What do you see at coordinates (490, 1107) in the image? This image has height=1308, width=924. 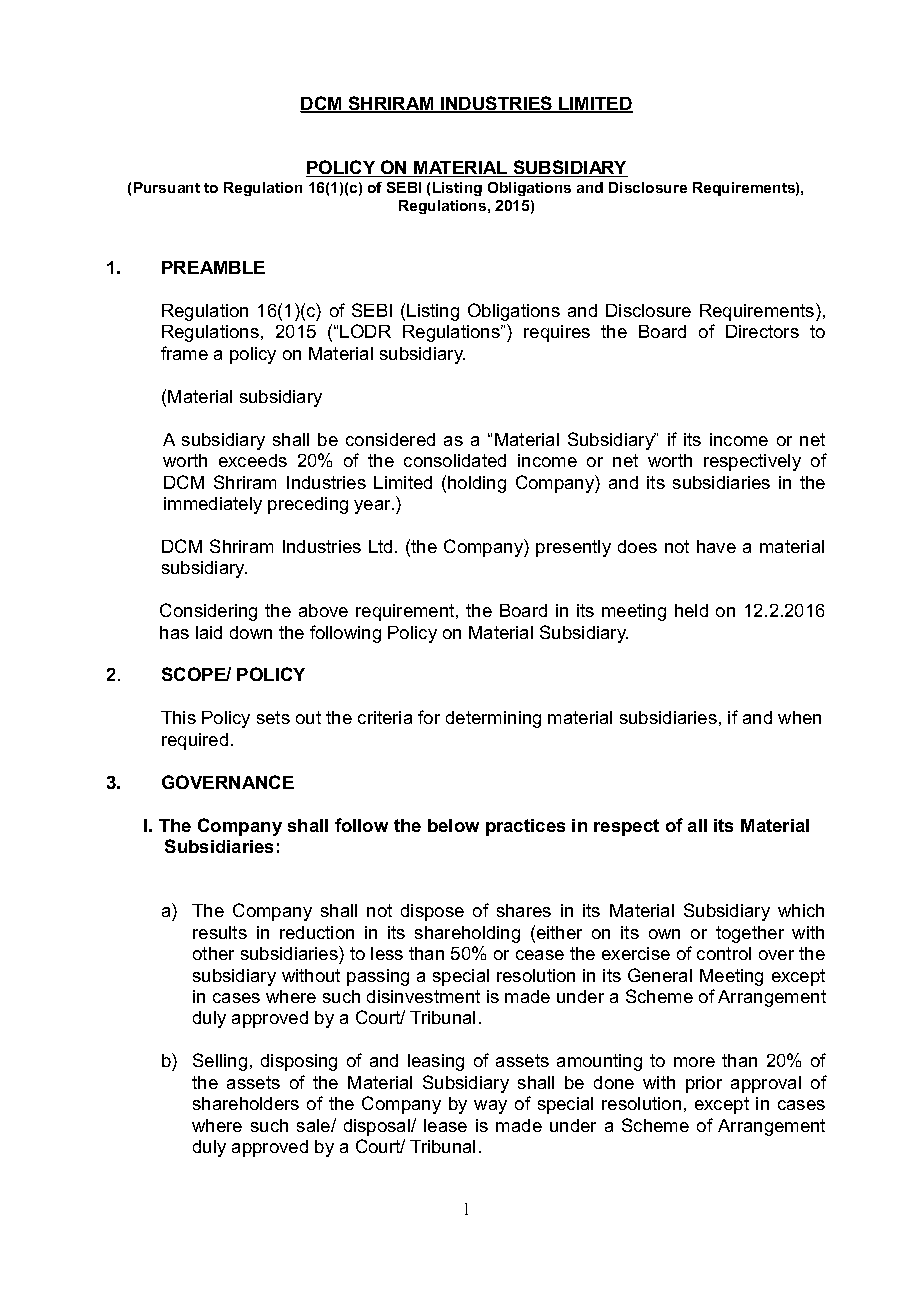 I see `way` at bounding box center [490, 1107].
